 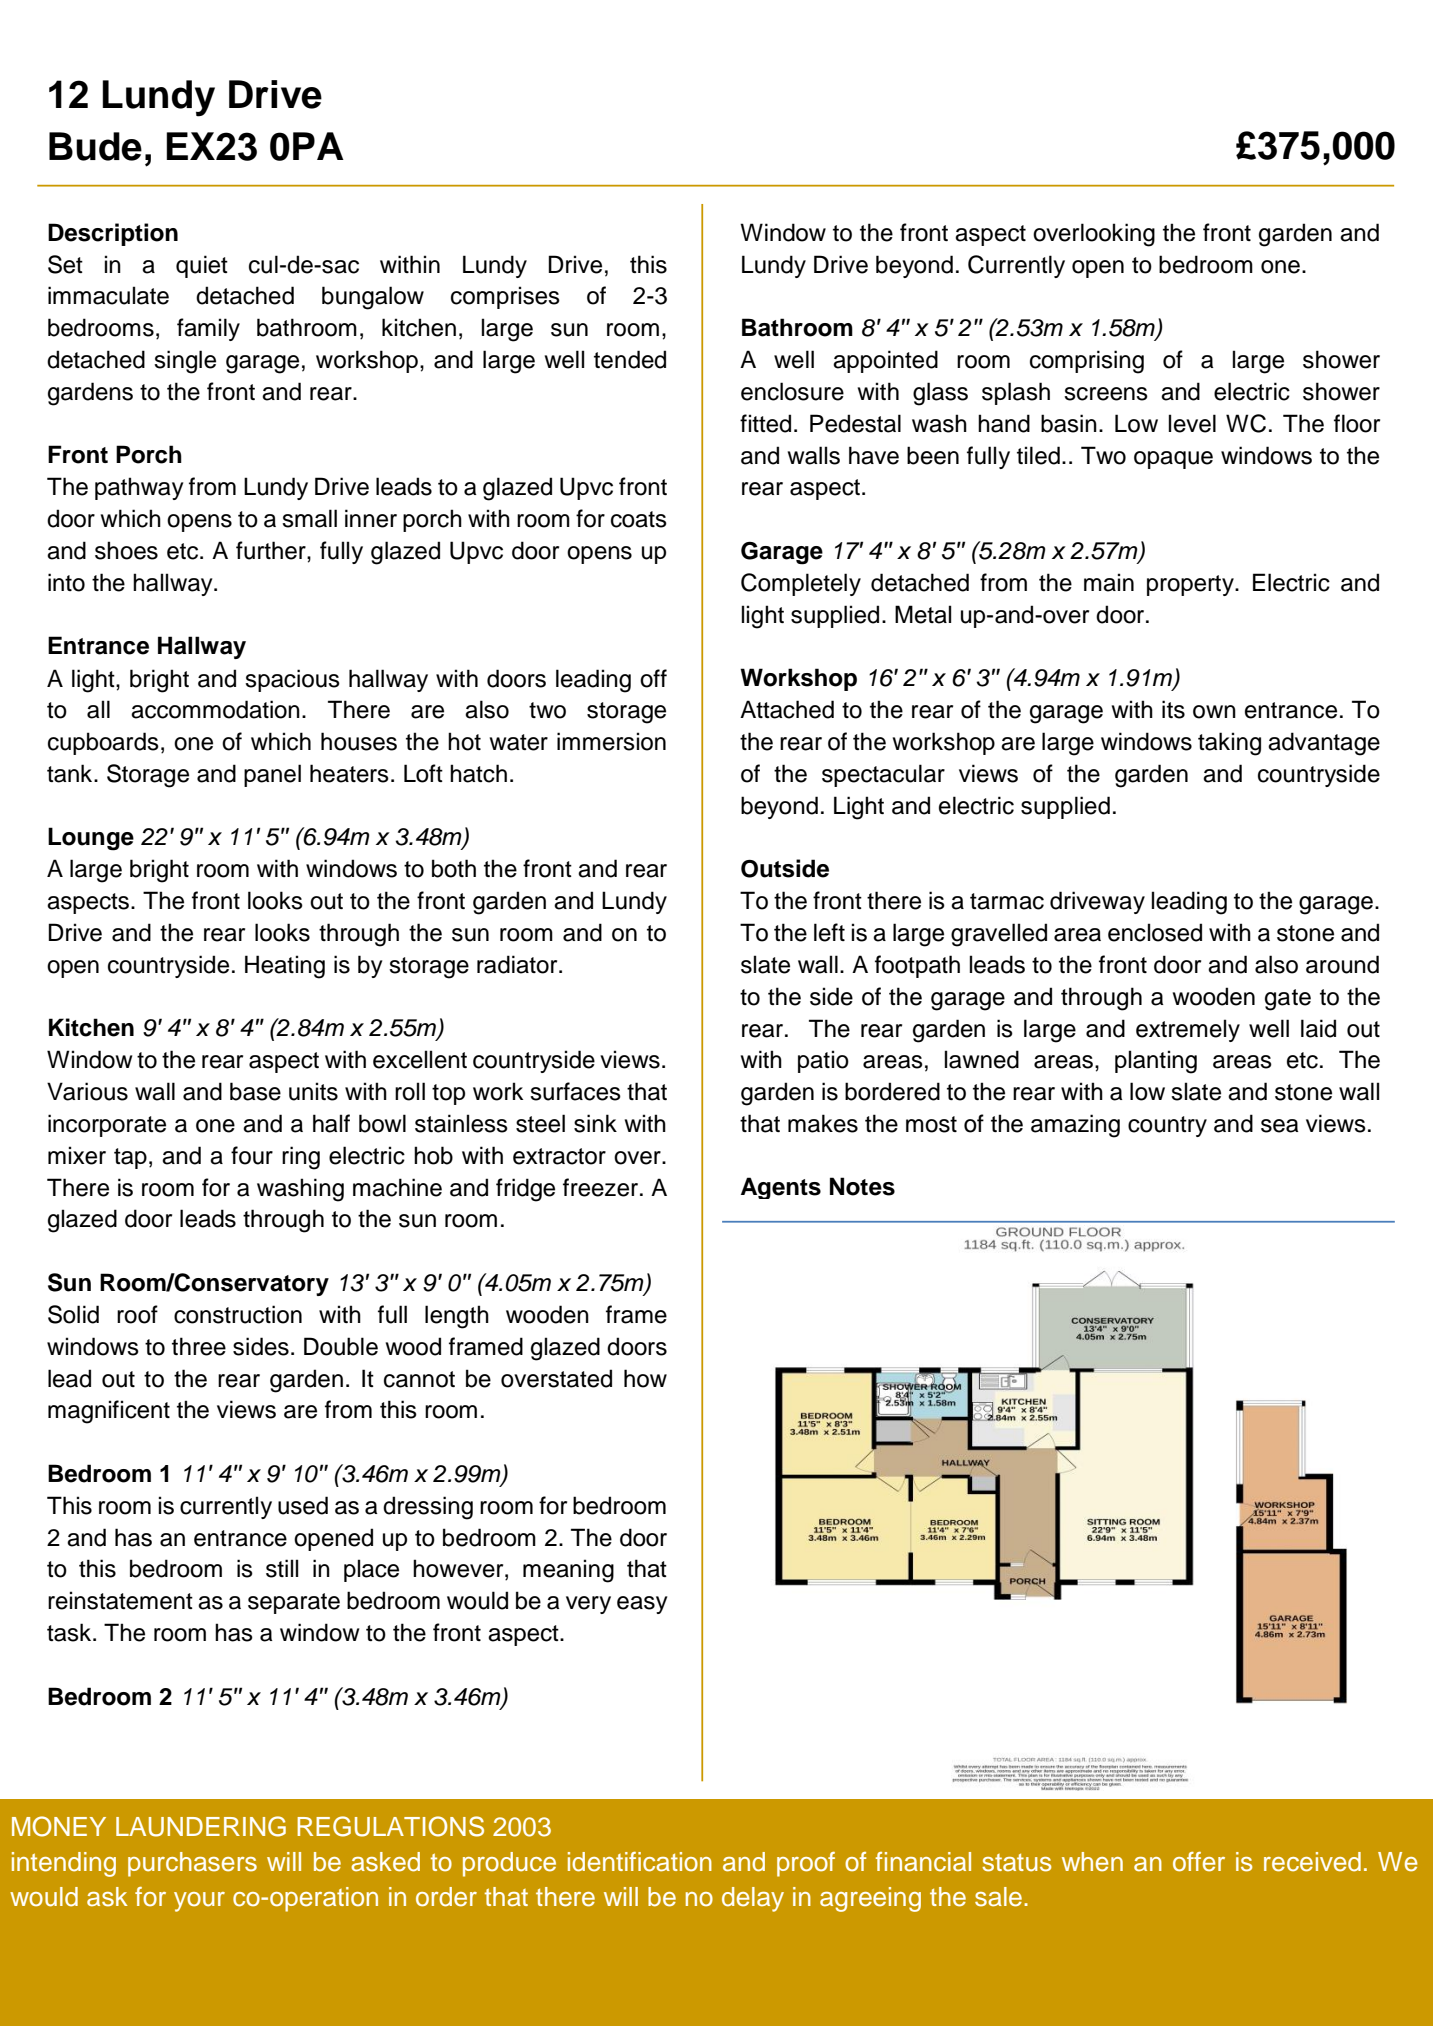 What do you see at coordinates (192, 1864) in the screenshot?
I see `purchasers` at bounding box center [192, 1864].
